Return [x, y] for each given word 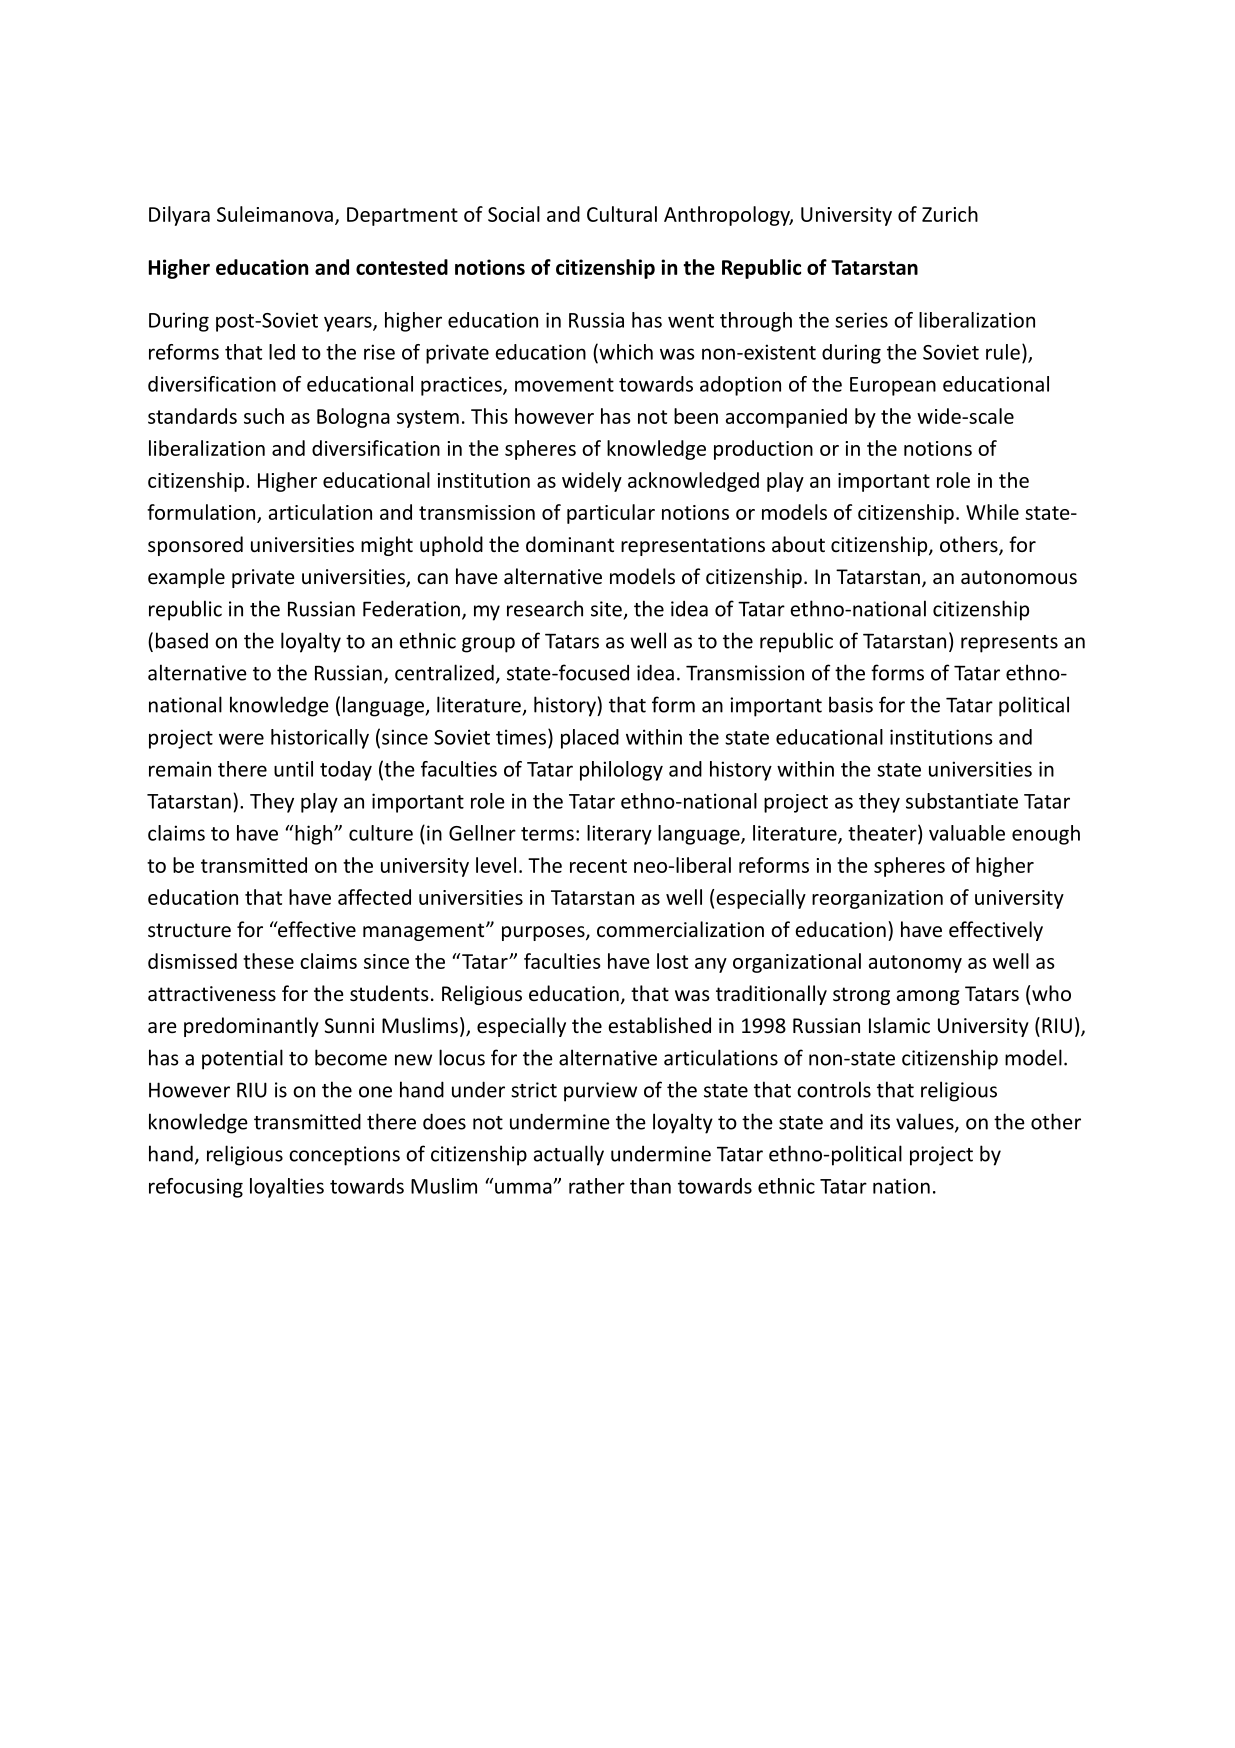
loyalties [287, 1188]
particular [611, 514]
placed [590, 739]
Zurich [950, 214]
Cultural [622, 214]
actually [569, 1155]
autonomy [915, 964]
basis [851, 704]
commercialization [680, 929]
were [241, 739]
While [992, 512]
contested [402, 267]
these [268, 961]
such [264, 416]
